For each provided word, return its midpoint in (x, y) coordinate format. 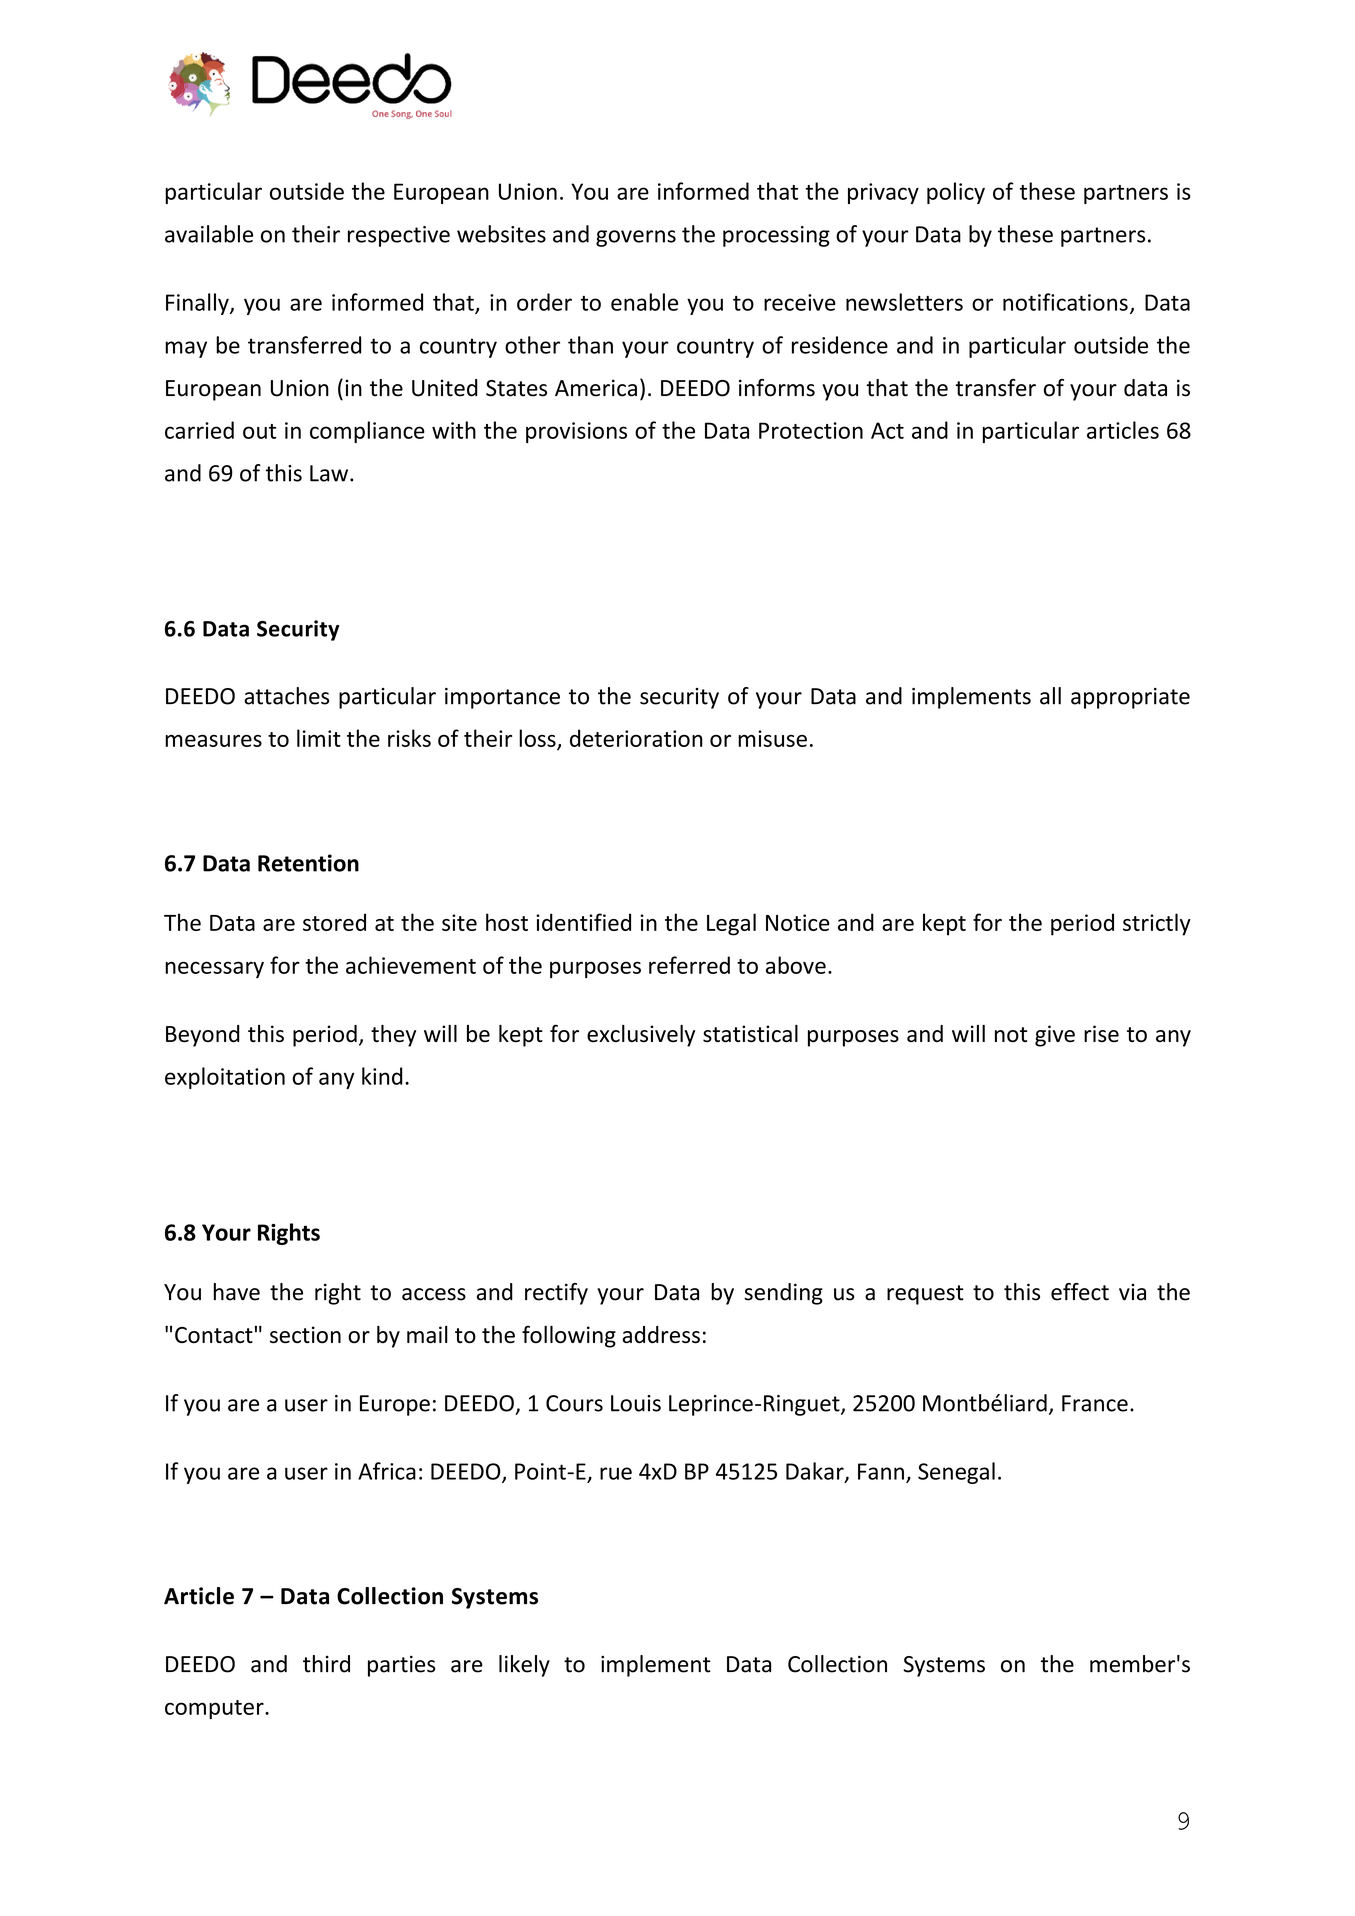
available (209, 234)
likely (524, 1666)
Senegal (956, 1473)
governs (636, 238)
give (1055, 1036)
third (326, 1664)
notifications (1065, 302)
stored (334, 922)
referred (689, 965)
